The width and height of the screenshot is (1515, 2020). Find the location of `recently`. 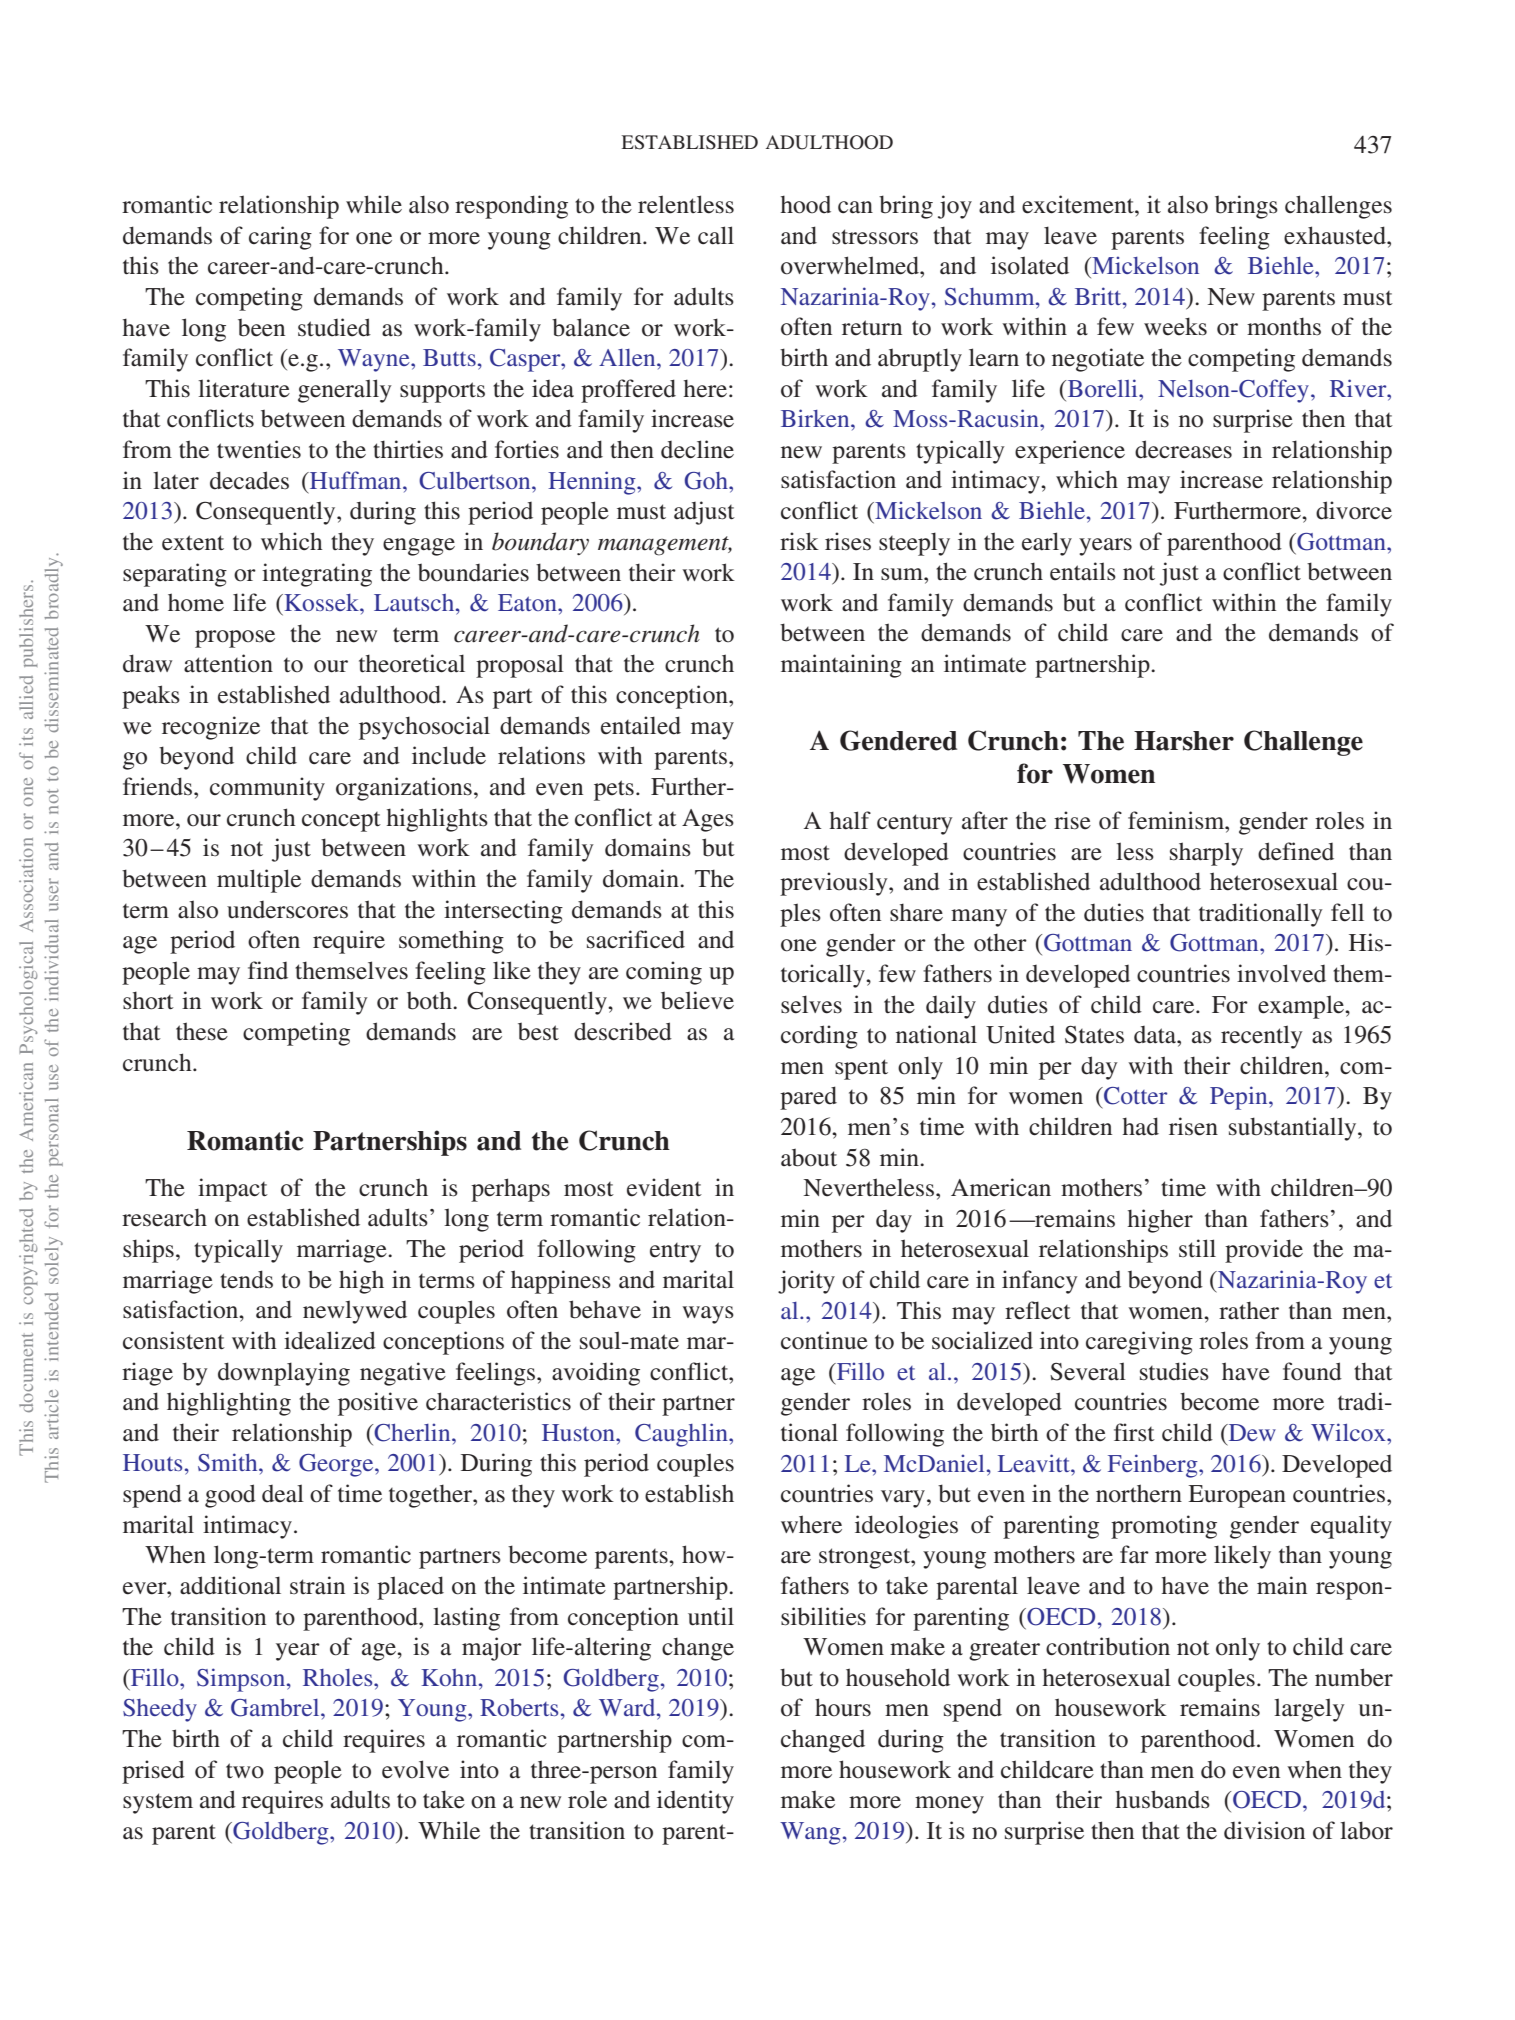

recently is located at coordinates (1262, 1037).
